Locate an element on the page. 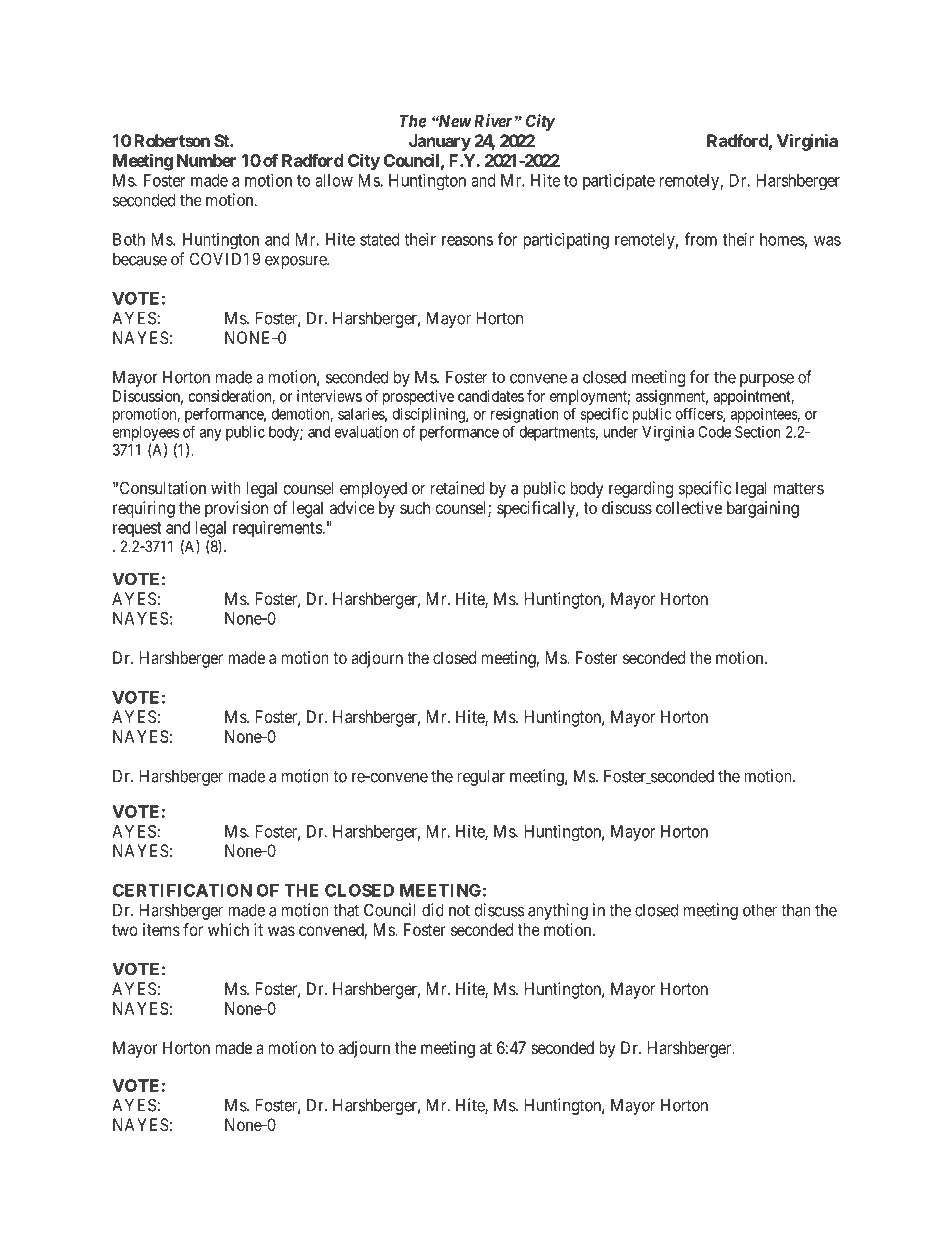 The height and width of the page is (1233, 952). not is located at coordinates (459, 910).
